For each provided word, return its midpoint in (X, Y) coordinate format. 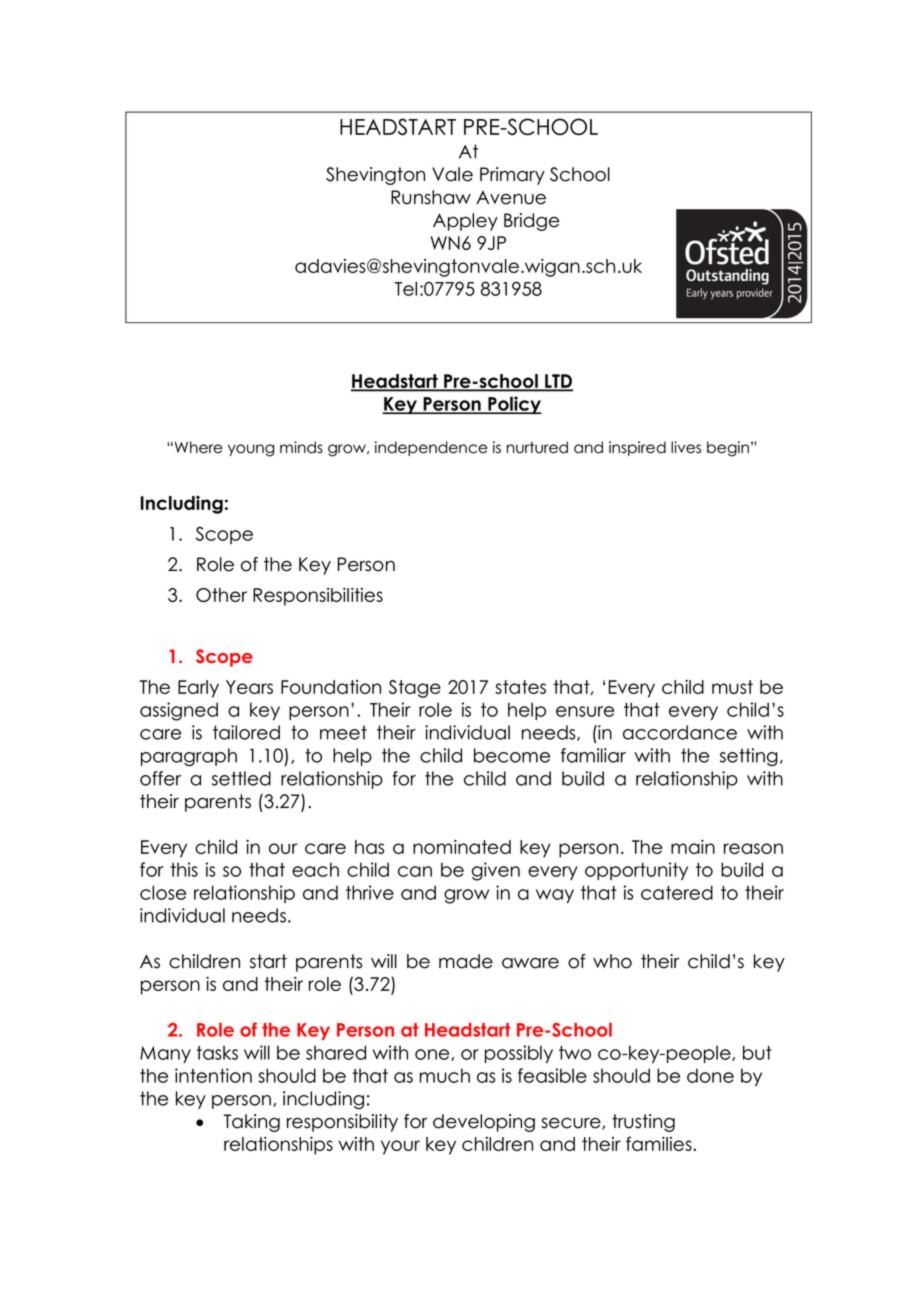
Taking (251, 1123)
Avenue (511, 198)
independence (431, 448)
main (693, 847)
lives (686, 447)
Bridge (531, 222)
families (660, 1143)
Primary (512, 176)
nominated (462, 847)
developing (484, 1123)
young (251, 450)
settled (241, 778)
